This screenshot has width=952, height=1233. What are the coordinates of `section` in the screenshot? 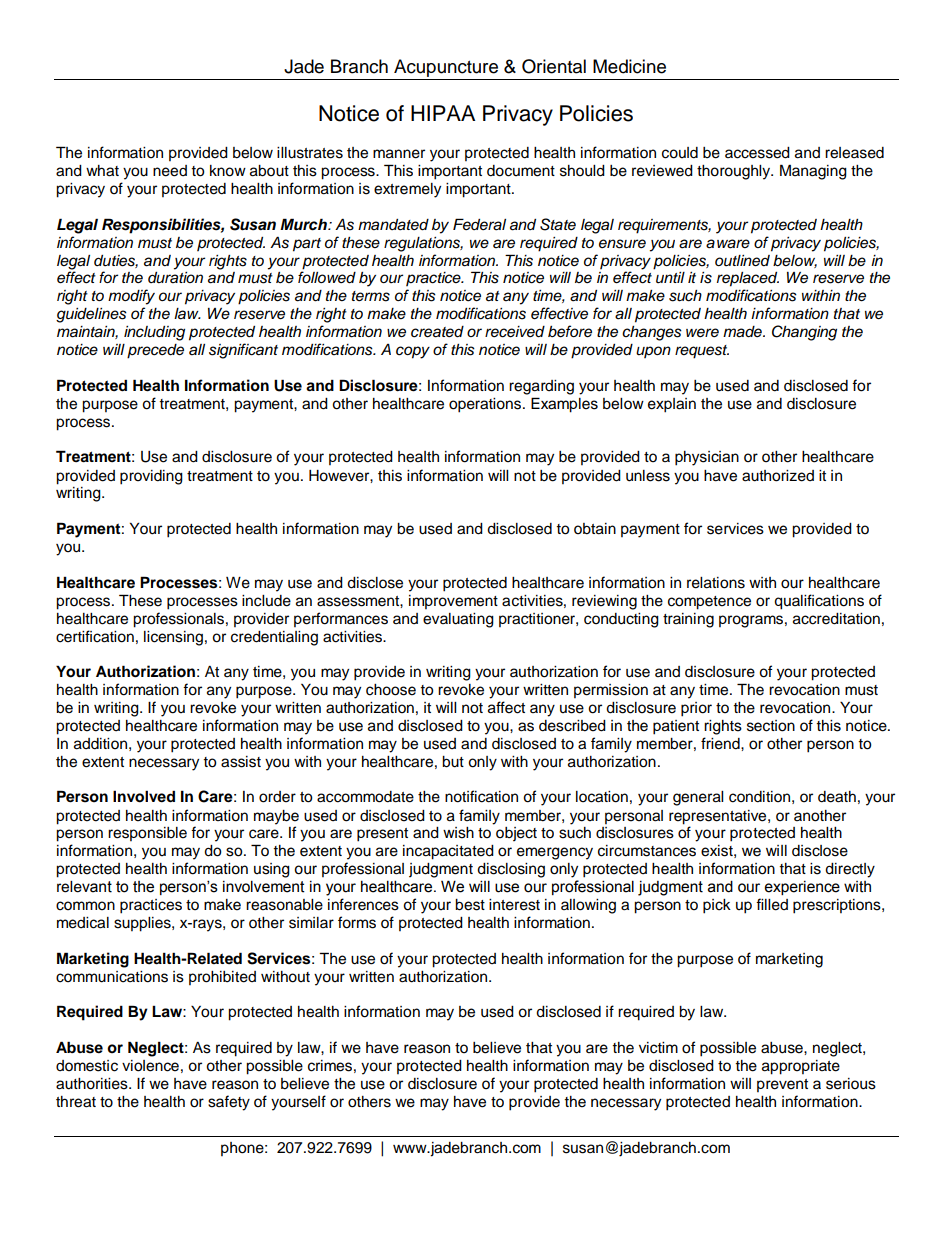 It's located at (771, 726).
